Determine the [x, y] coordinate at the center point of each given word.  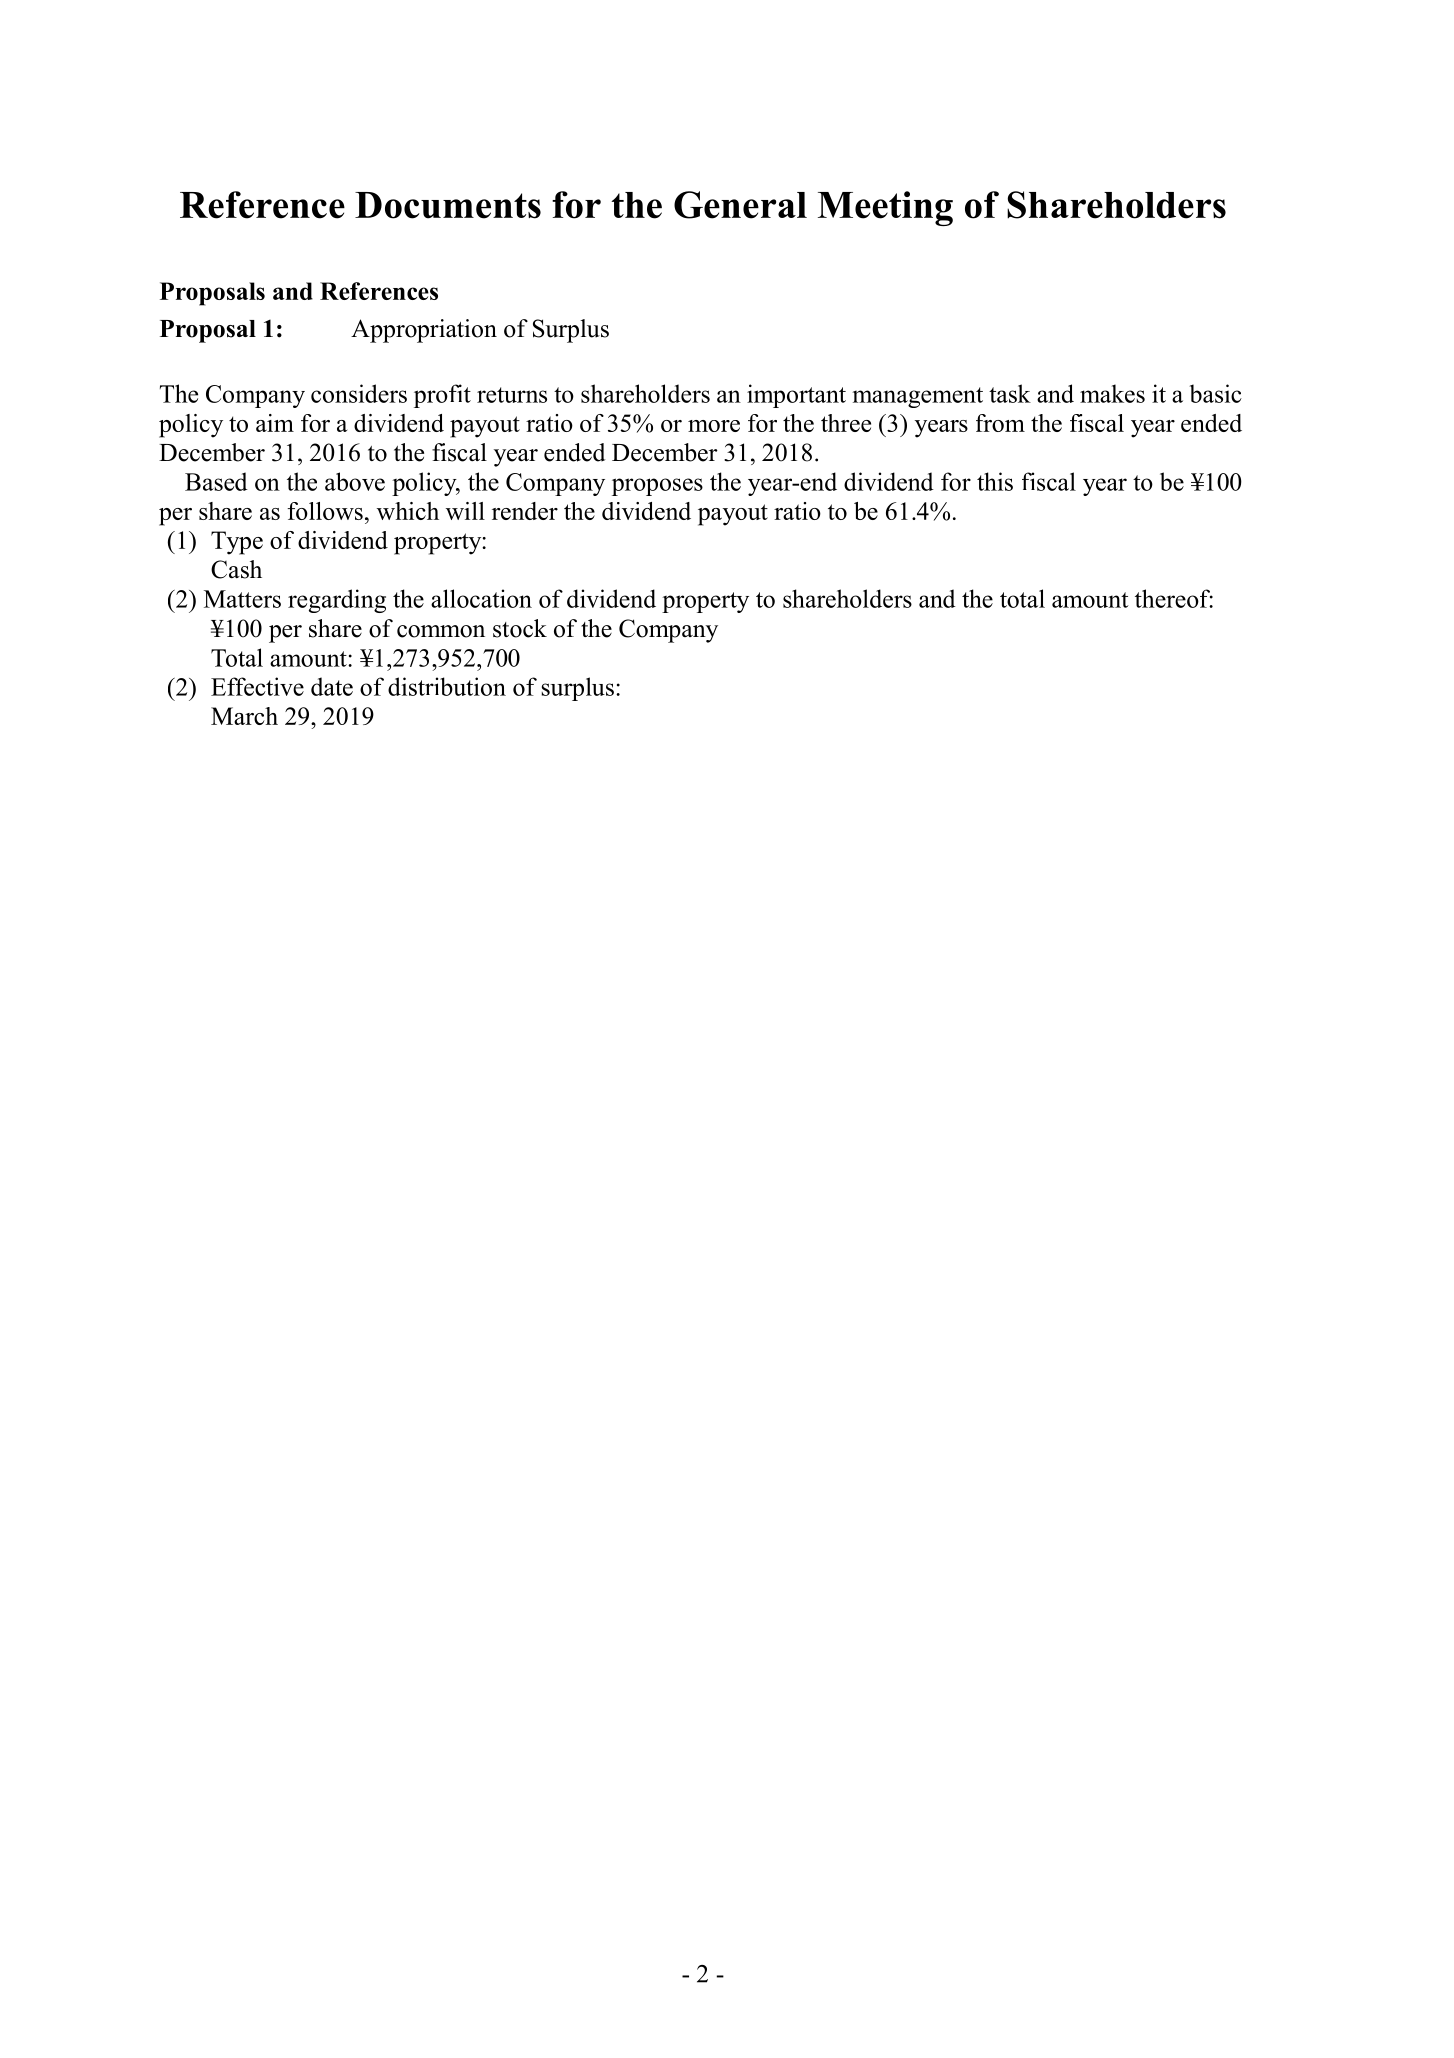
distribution [447, 686]
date [332, 686]
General [740, 205]
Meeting [885, 208]
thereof [1174, 598]
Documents [448, 205]
